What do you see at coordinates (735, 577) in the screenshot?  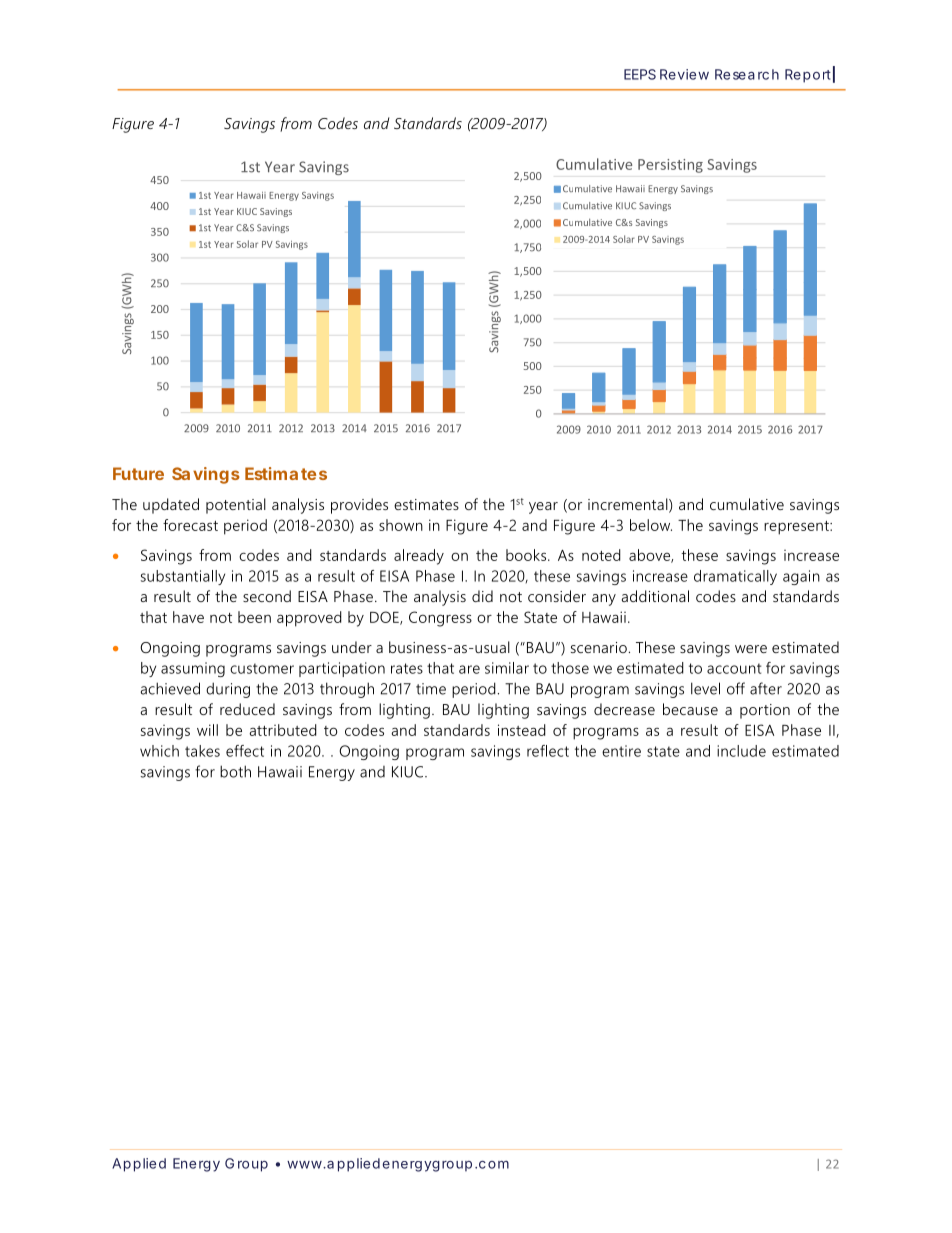 I see `dramatically` at bounding box center [735, 577].
